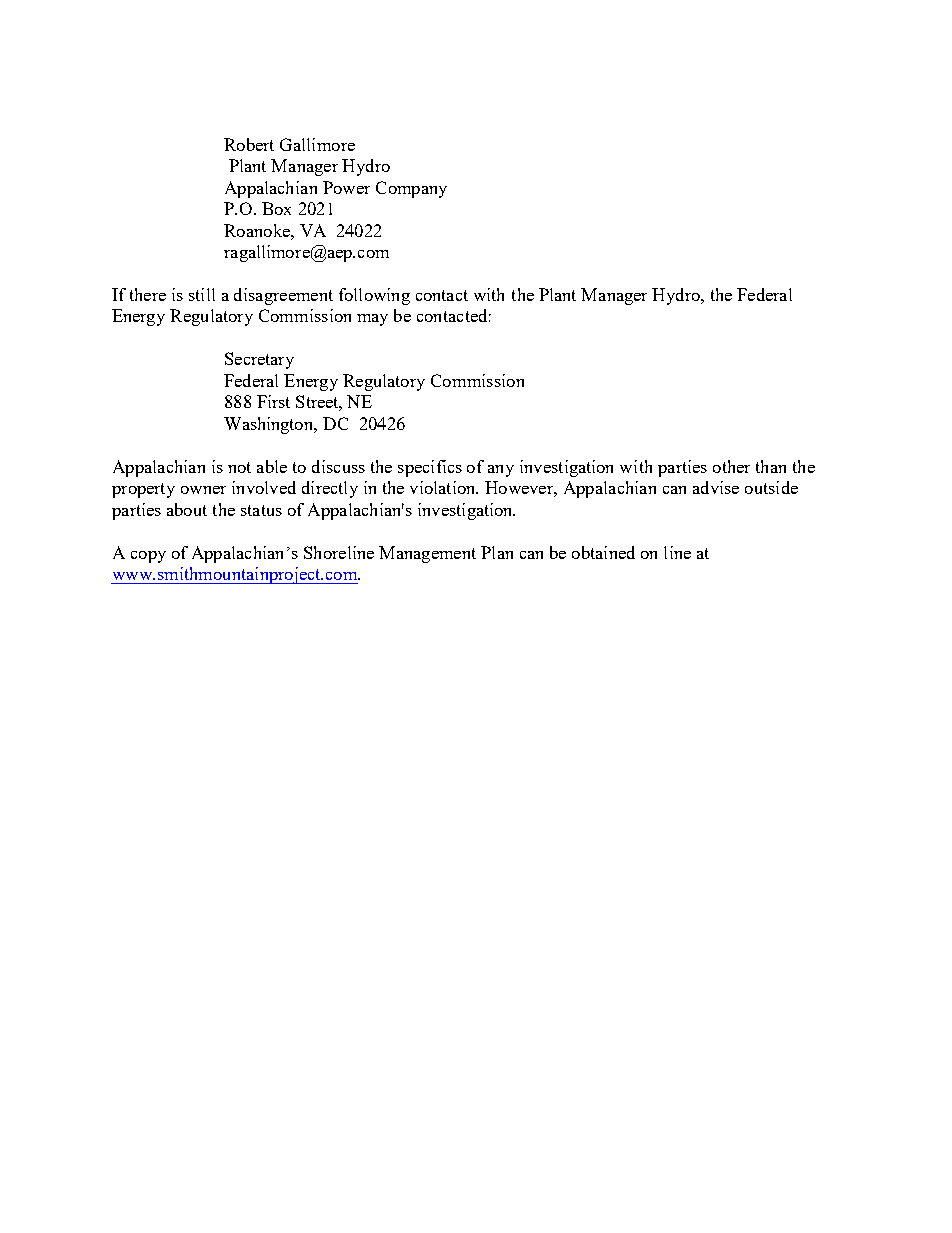 This screenshot has height=1233, width=952. Describe the element at coordinates (276, 208) in the screenshot. I see `Box` at that location.
